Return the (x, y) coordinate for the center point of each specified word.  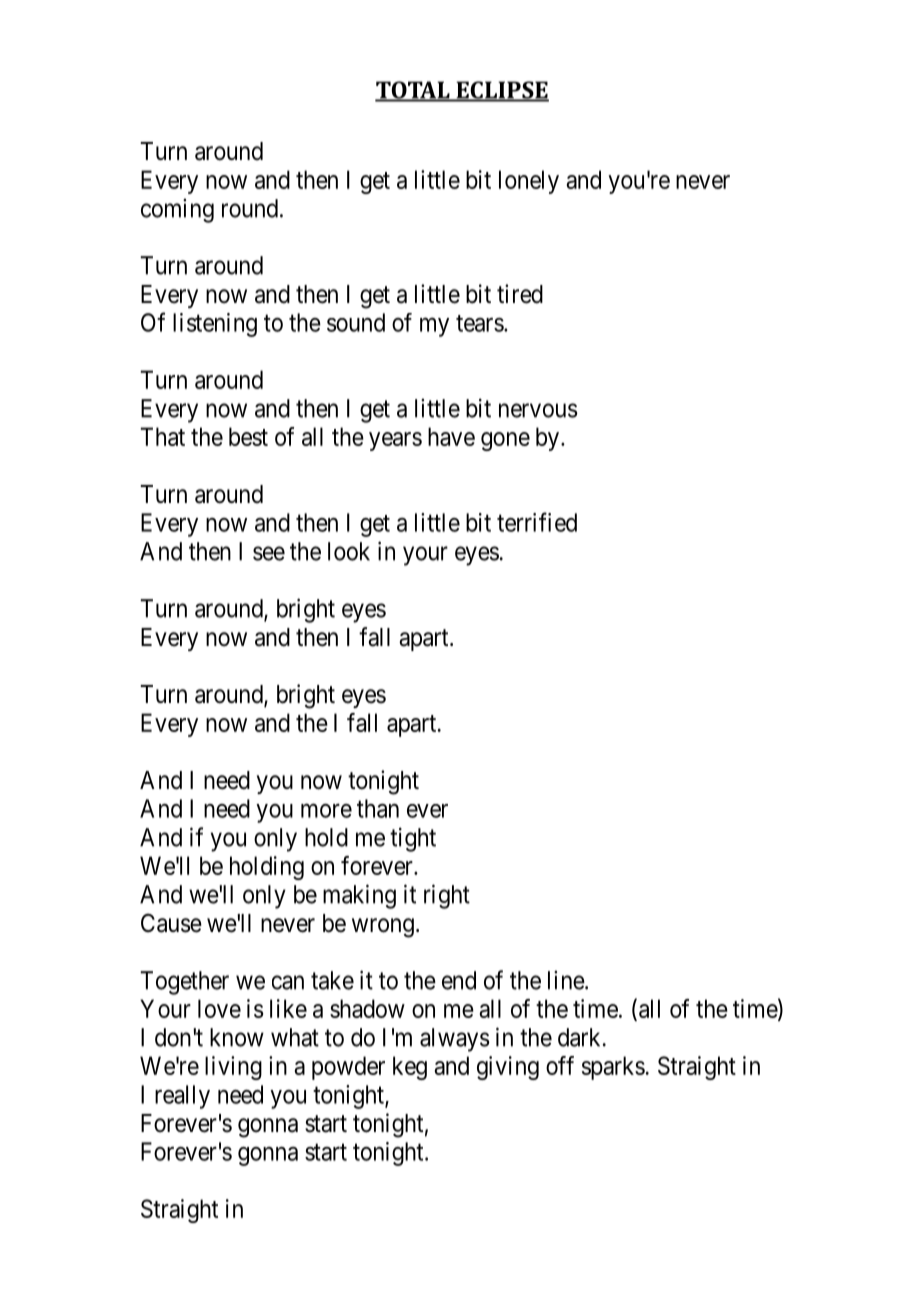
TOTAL (413, 91)
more (326, 811)
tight (413, 839)
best (248, 436)
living (233, 1068)
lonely (529, 182)
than (378, 808)
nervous (538, 410)
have (451, 436)
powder (348, 1068)
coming (177, 210)
